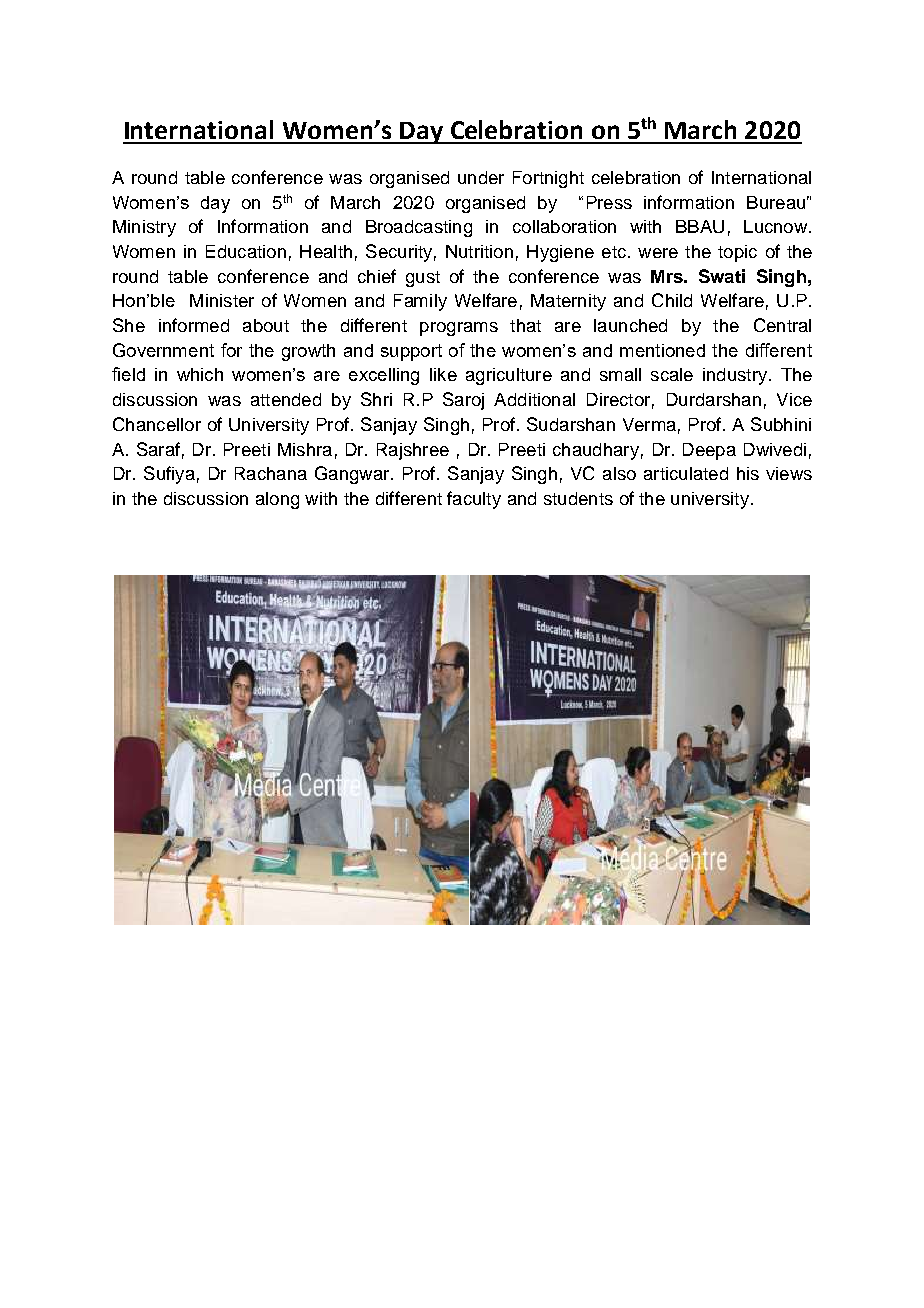  Describe the element at coordinates (672, 300) in the screenshot. I see `Child` at that location.
